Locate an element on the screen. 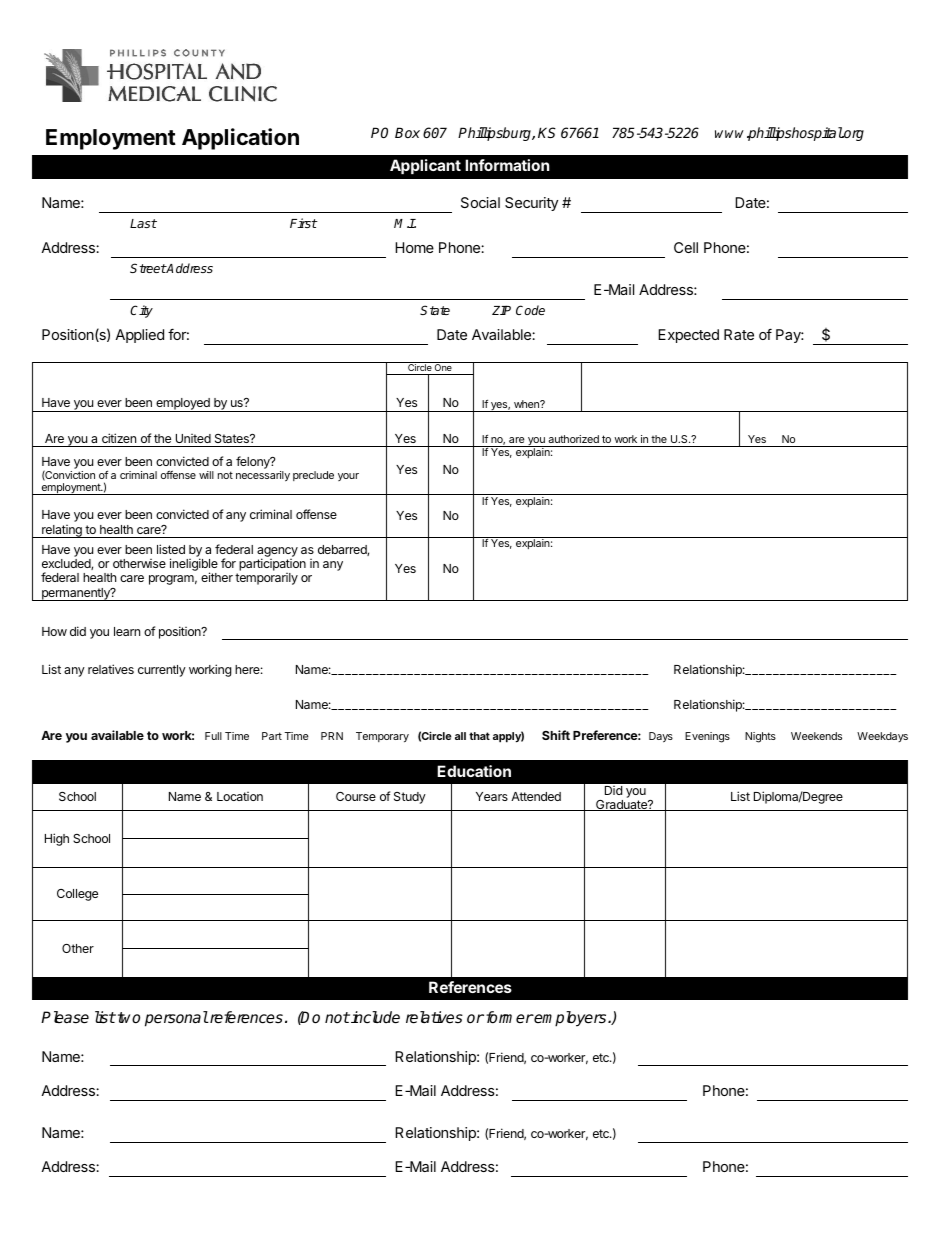 This screenshot has height=1233, width=952. personal is located at coordinates (176, 1019).
